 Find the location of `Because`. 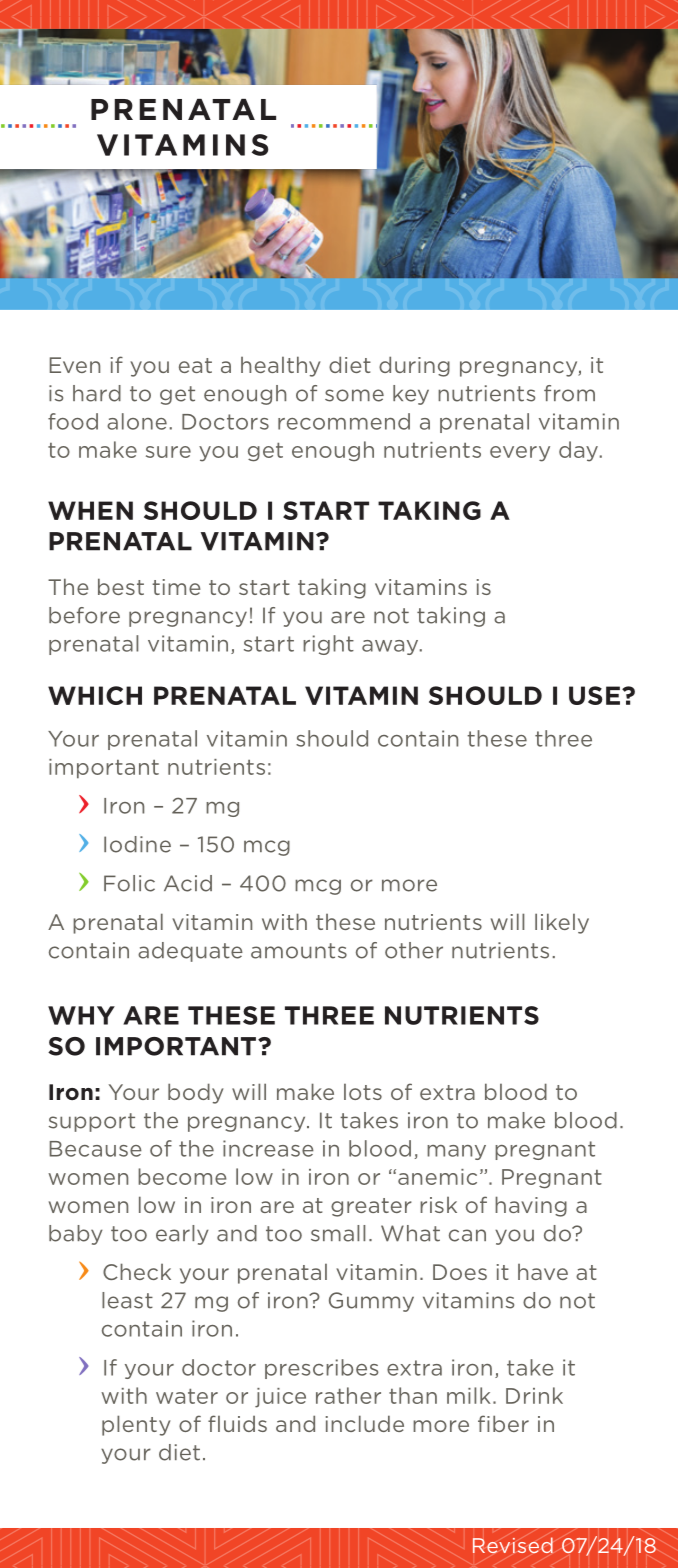

Because is located at coordinates (96, 1149).
